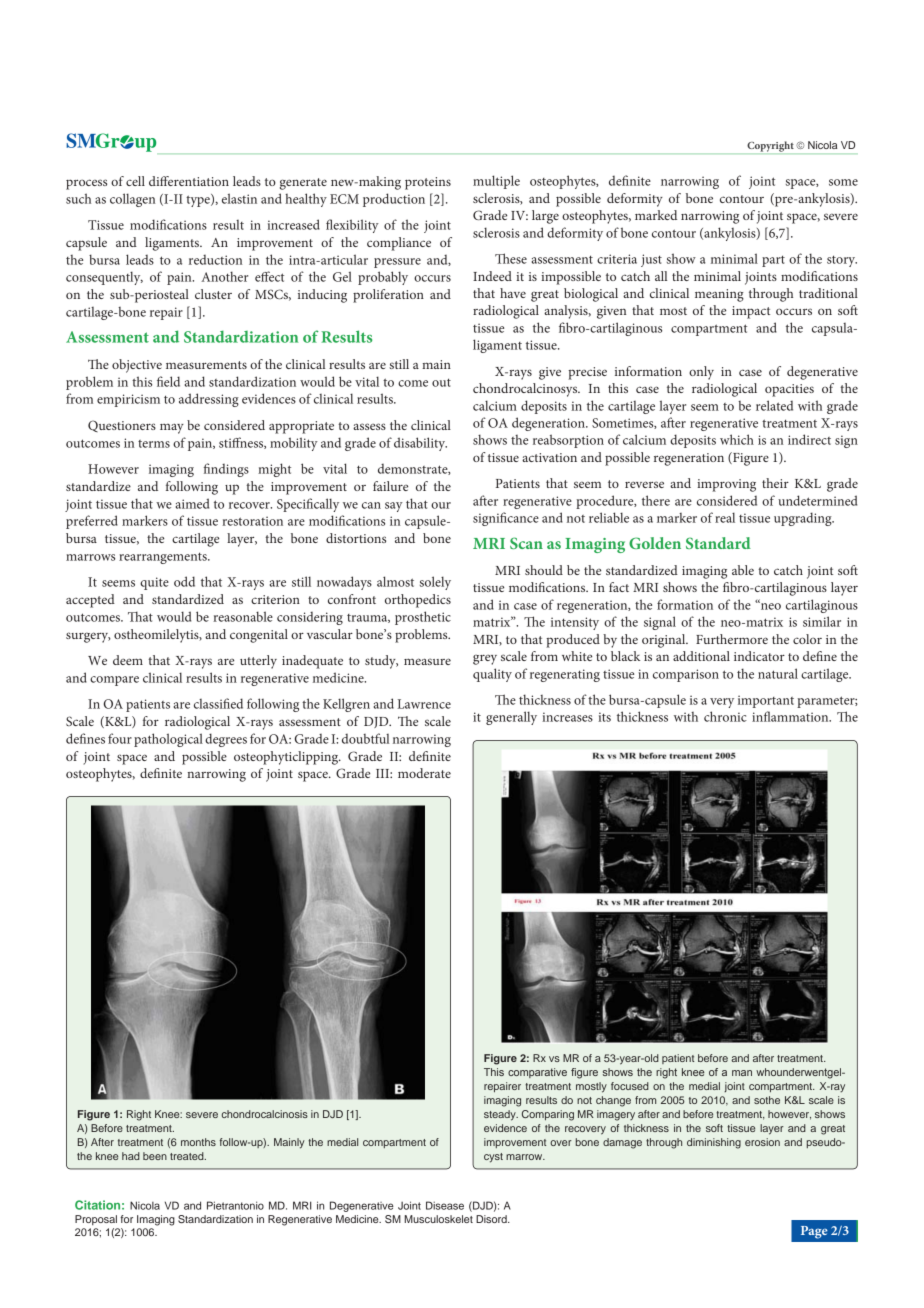  I want to click on marked, so click(656, 215).
